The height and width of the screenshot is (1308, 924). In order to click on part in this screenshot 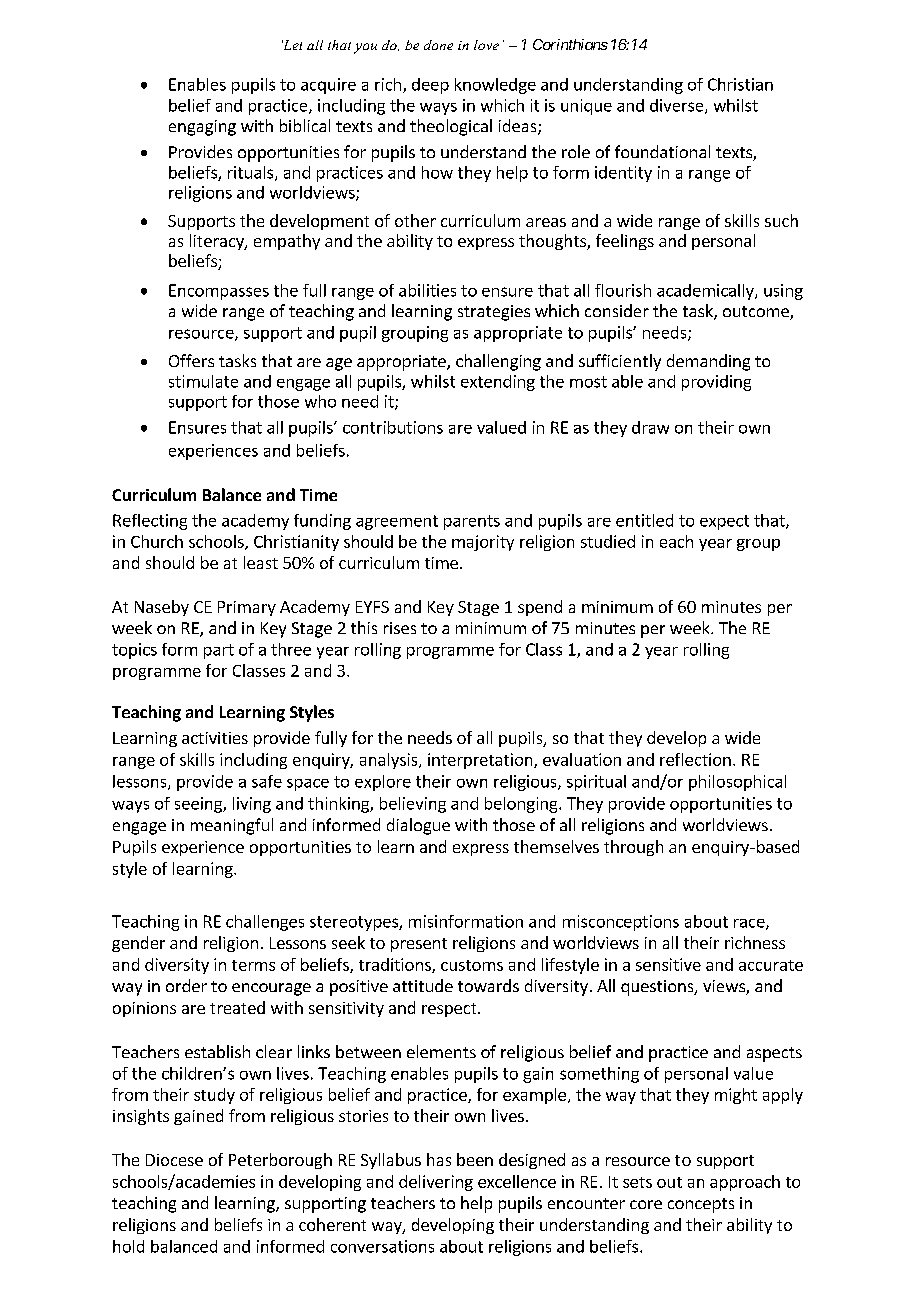, I will do `click(219, 651)`.
